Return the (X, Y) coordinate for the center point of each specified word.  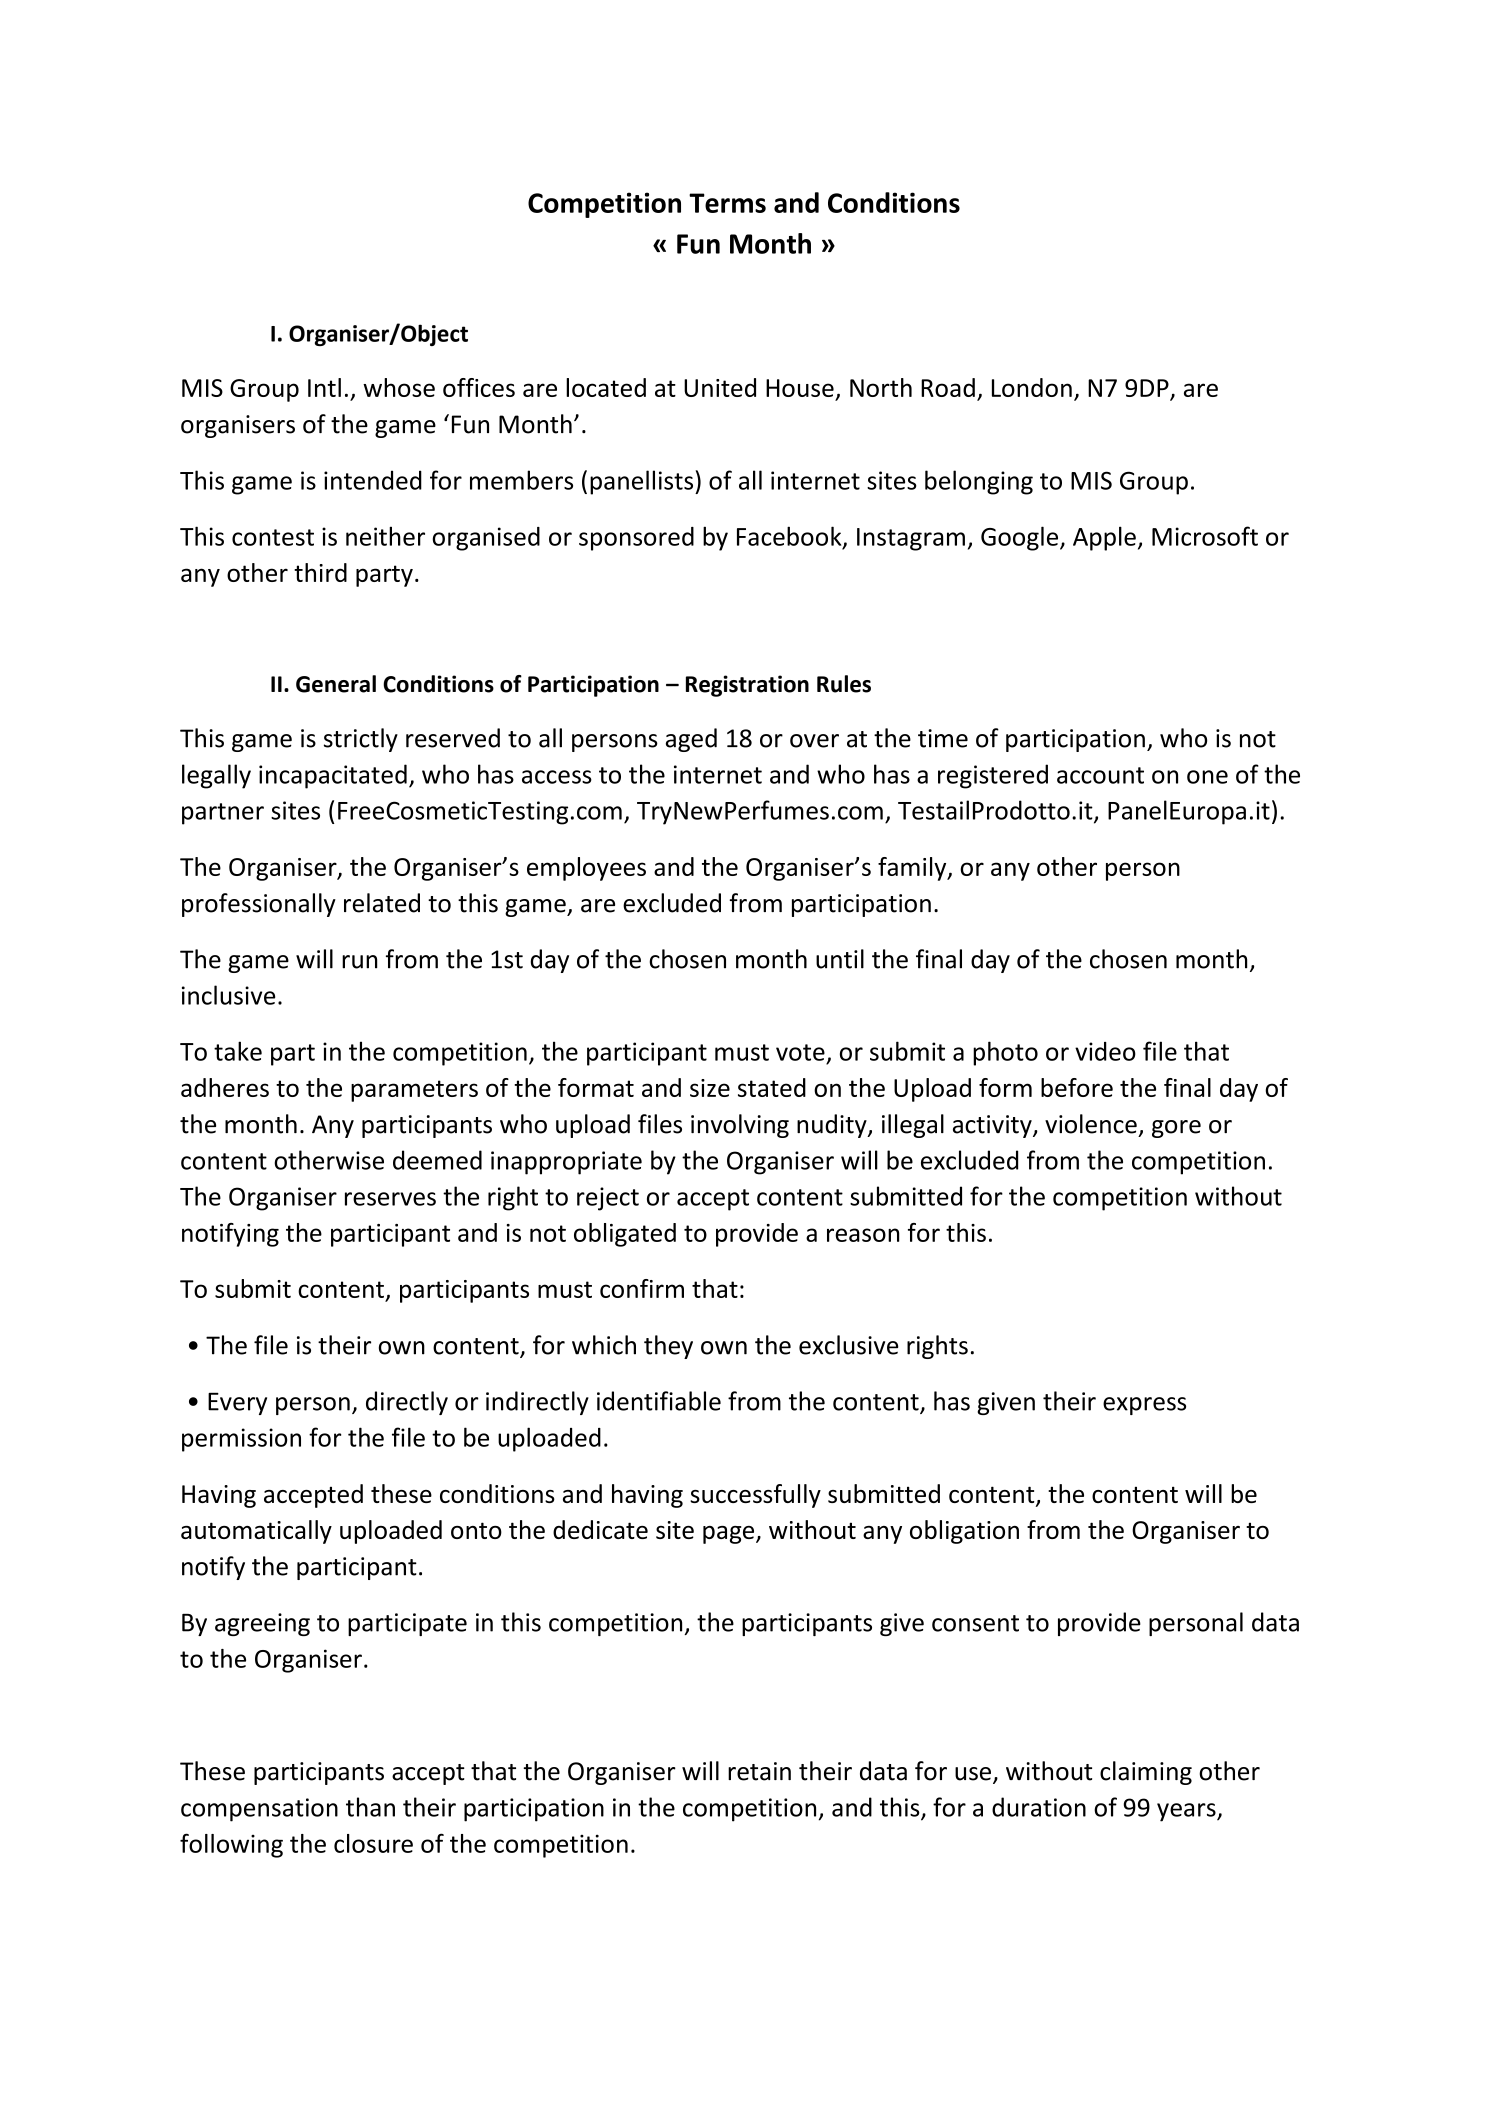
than (370, 1807)
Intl (324, 387)
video (1105, 1051)
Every (237, 1403)
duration (1039, 1807)
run (359, 962)
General (336, 684)
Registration (747, 686)
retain (759, 1771)
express (1144, 1406)
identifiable (659, 1401)
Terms (727, 203)
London (1032, 387)
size (710, 1088)
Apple (1104, 538)
